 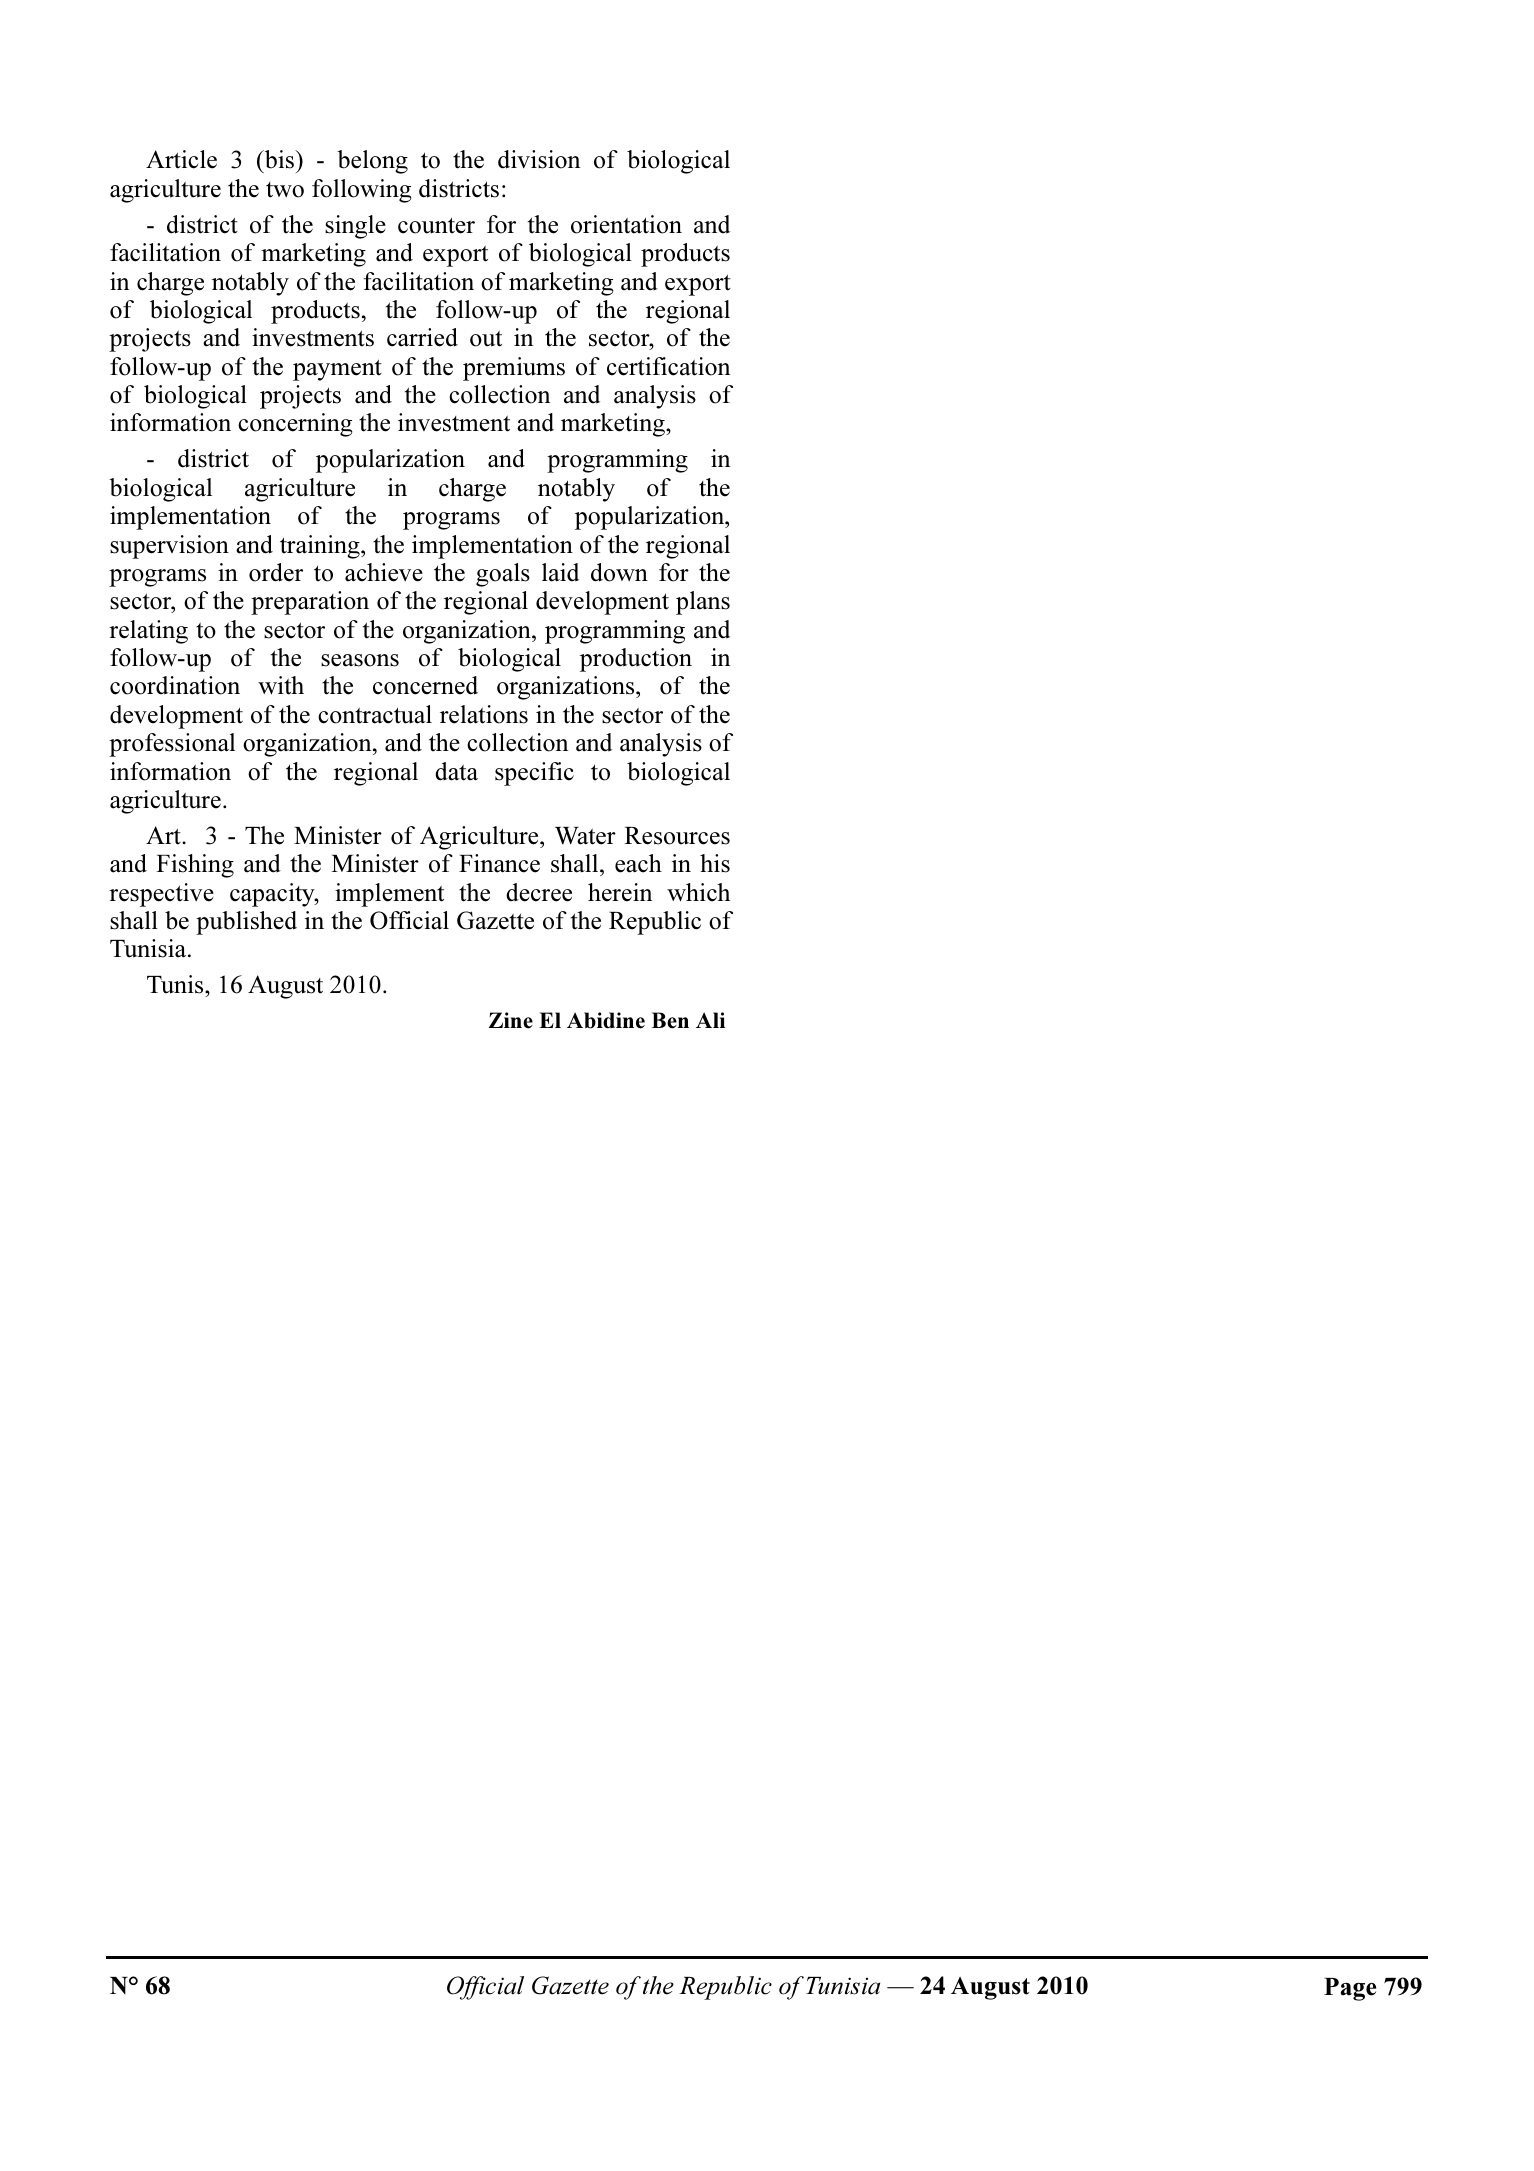 I want to click on certification, so click(x=668, y=366).
